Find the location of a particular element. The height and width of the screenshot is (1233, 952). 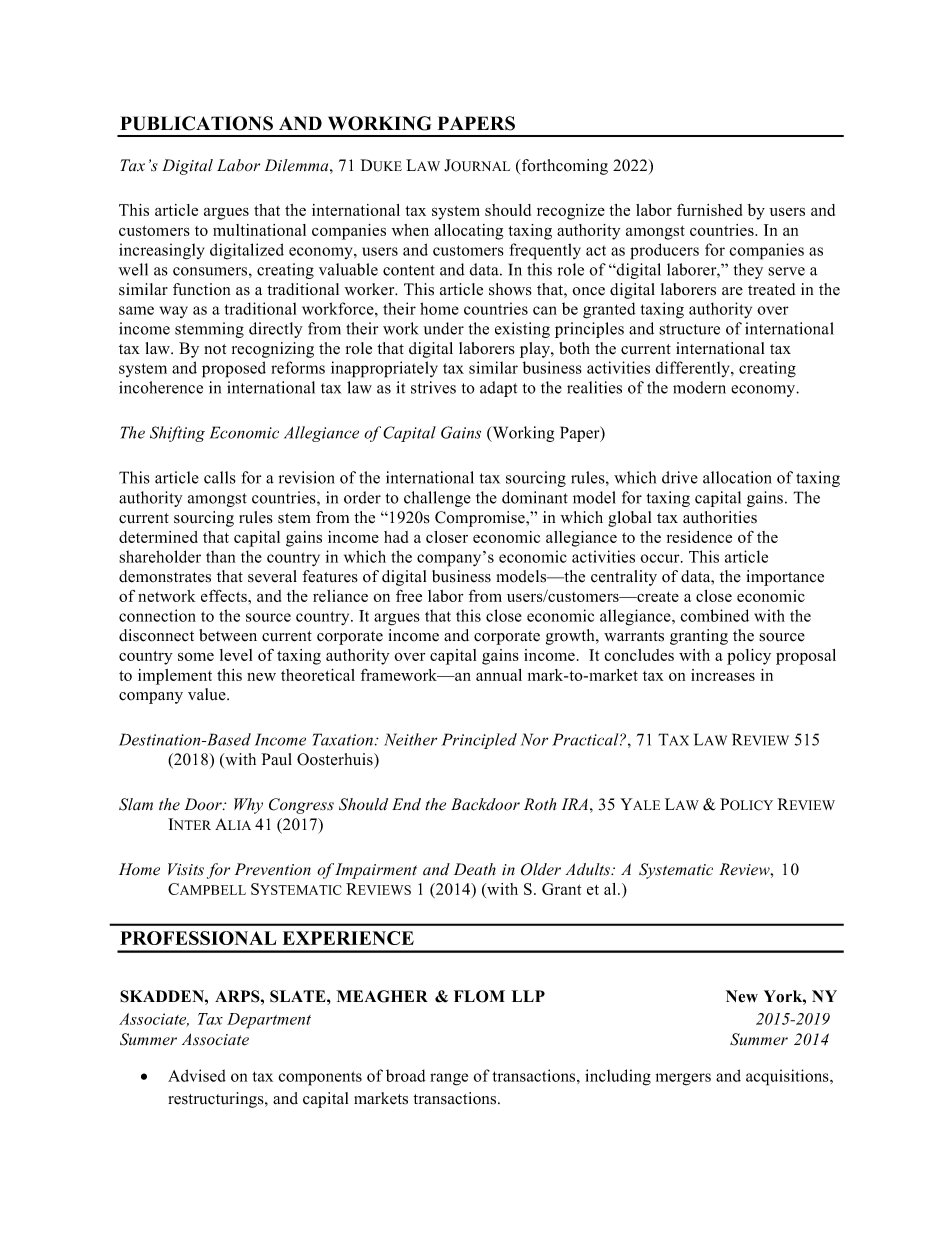

free is located at coordinates (409, 595).
